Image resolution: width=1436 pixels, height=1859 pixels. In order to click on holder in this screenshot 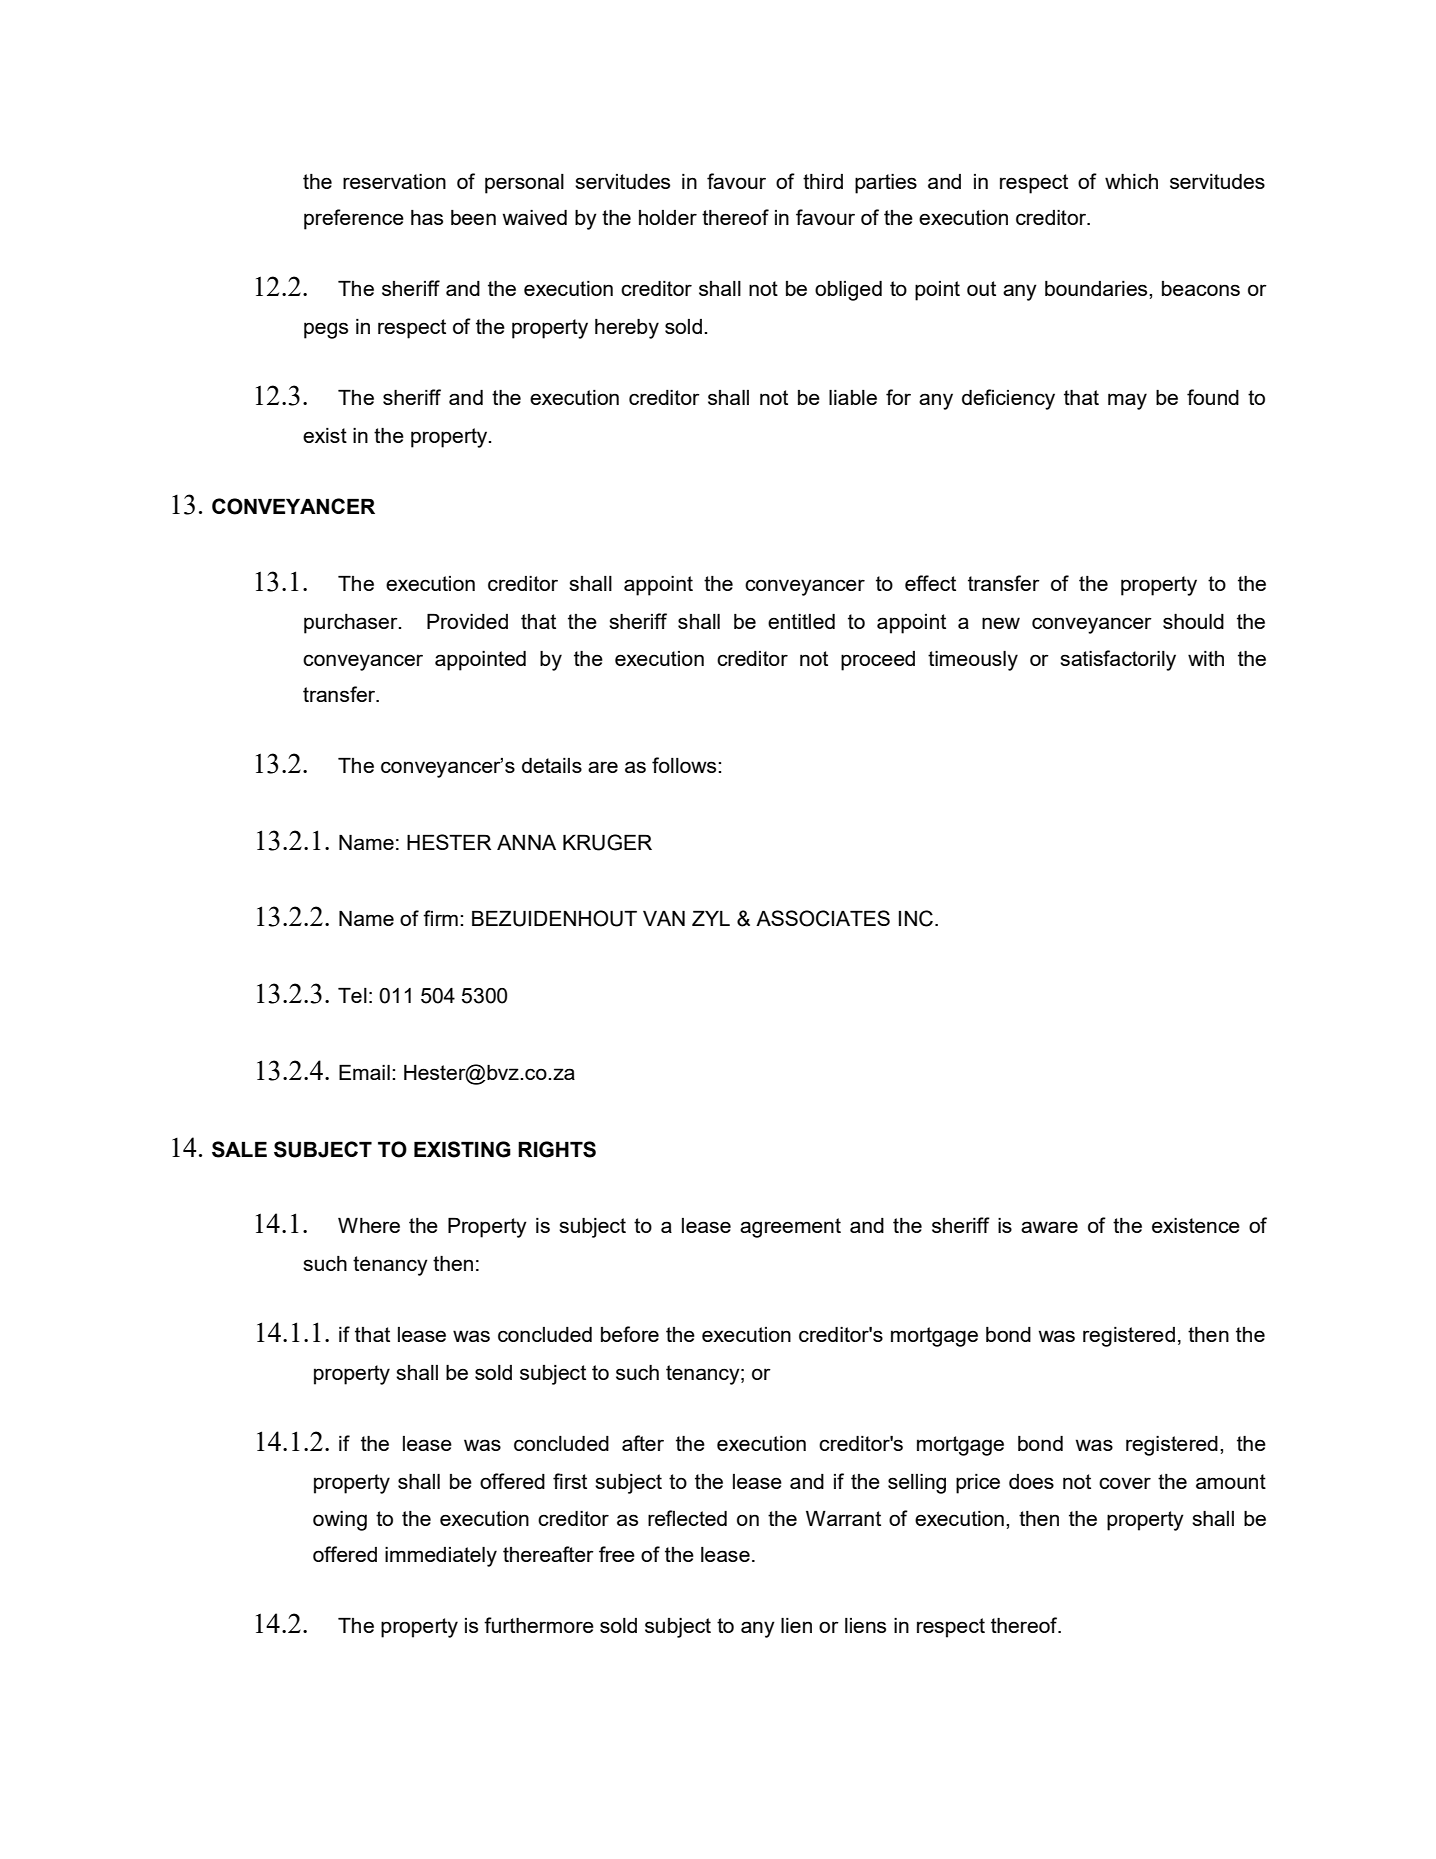, I will do `click(668, 217)`.
